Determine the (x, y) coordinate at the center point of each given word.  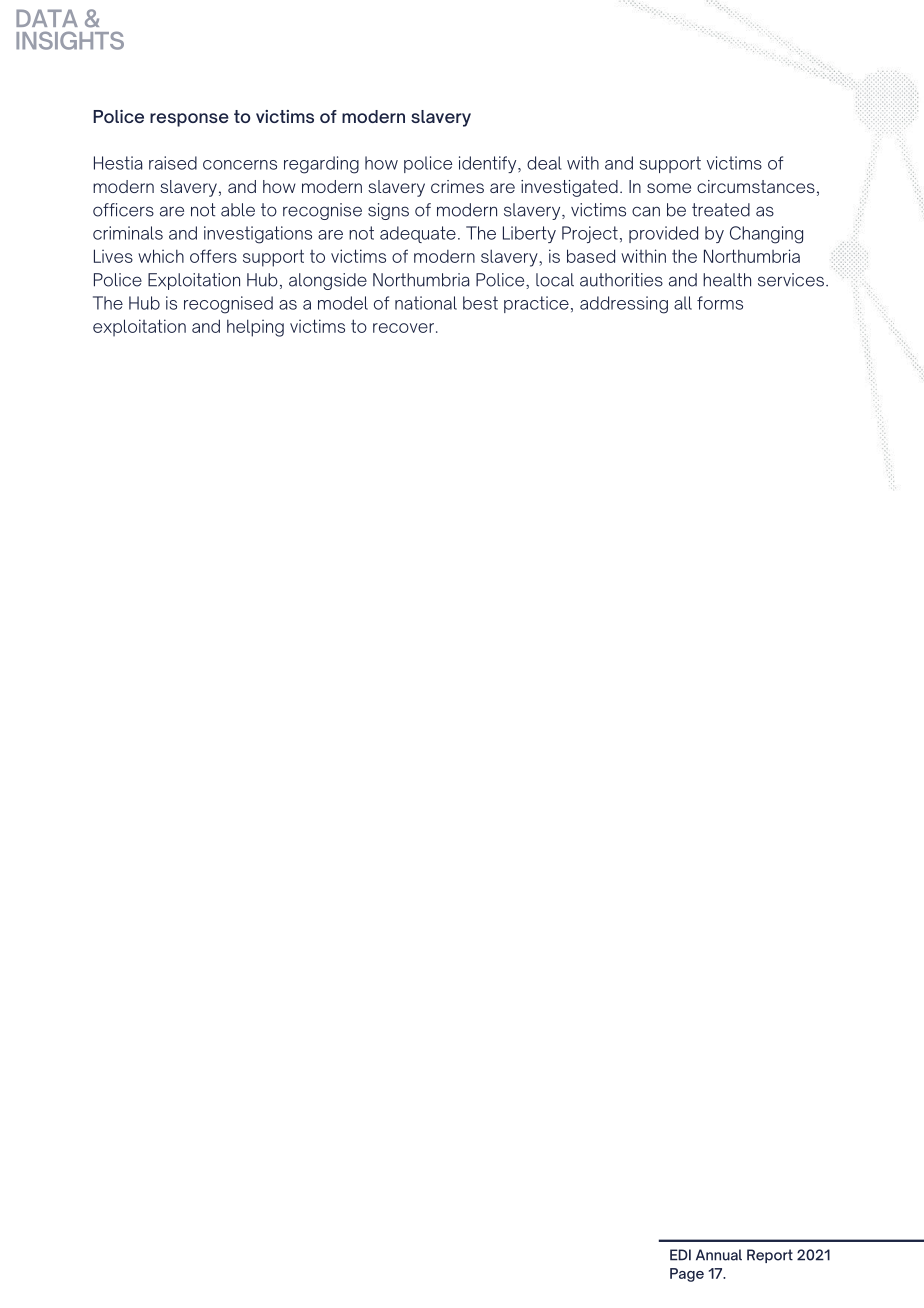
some (669, 188)
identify (489, 164)
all (683, 303)
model (343, 303)
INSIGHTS (70, 40)
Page (687, 1275)
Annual (719, 1255)
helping (255, 328)
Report (770, 1256)
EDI (680, 1255)
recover (403, 328)
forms (720, 303)
